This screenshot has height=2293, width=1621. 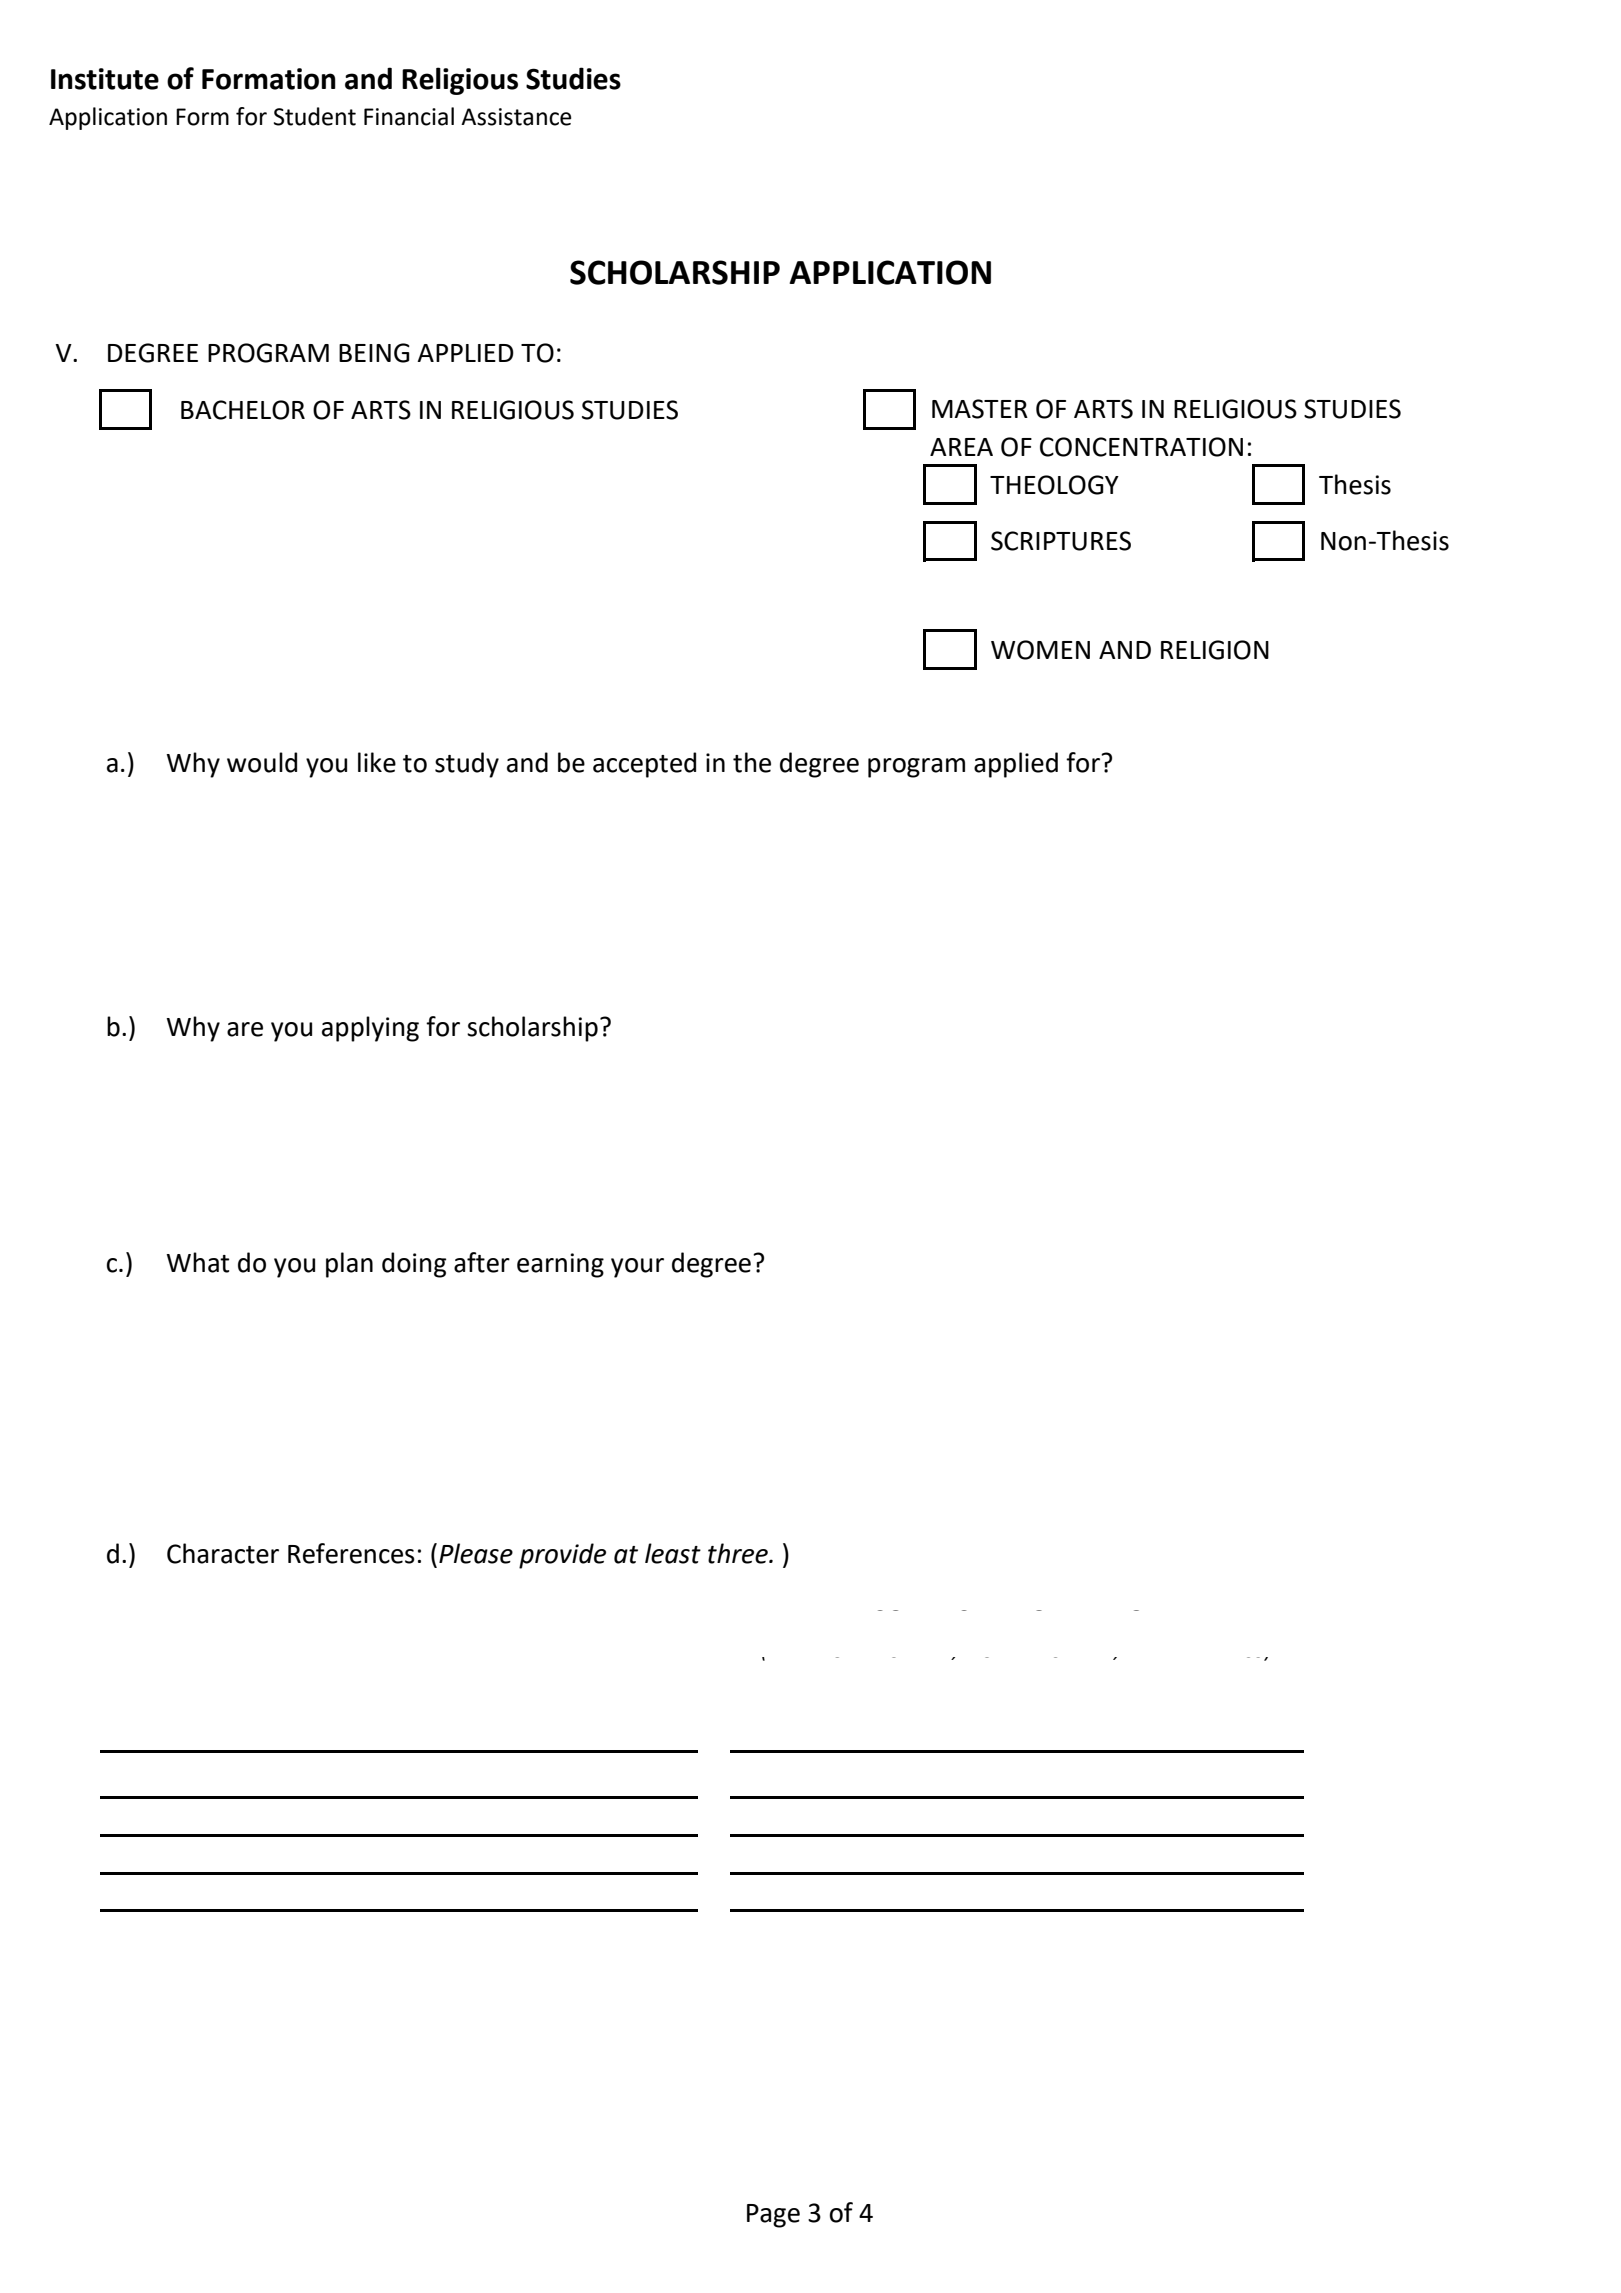 I want to click on Page, so click(x=773, y=2216).
